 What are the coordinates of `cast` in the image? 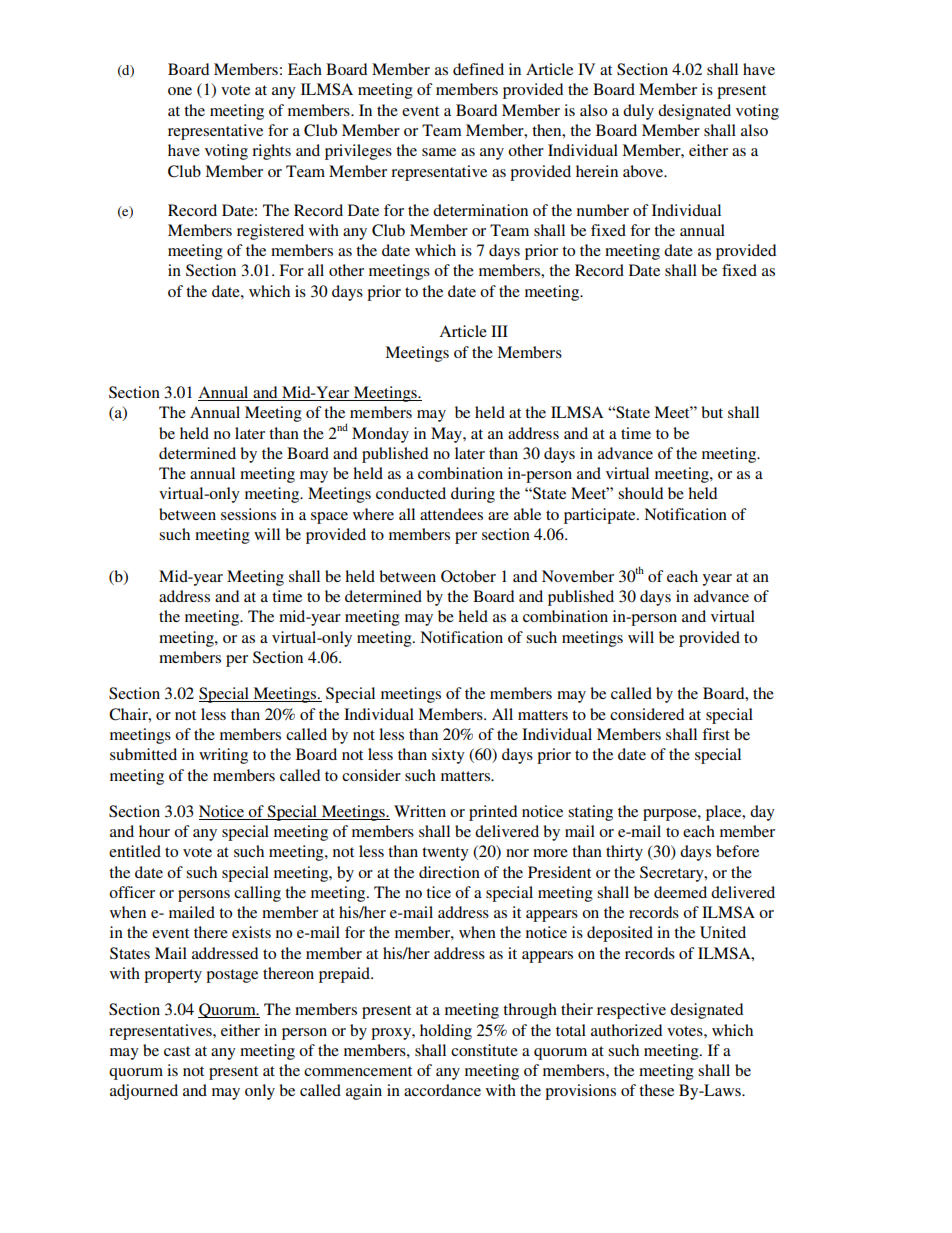 It's located at (177, 1051).
